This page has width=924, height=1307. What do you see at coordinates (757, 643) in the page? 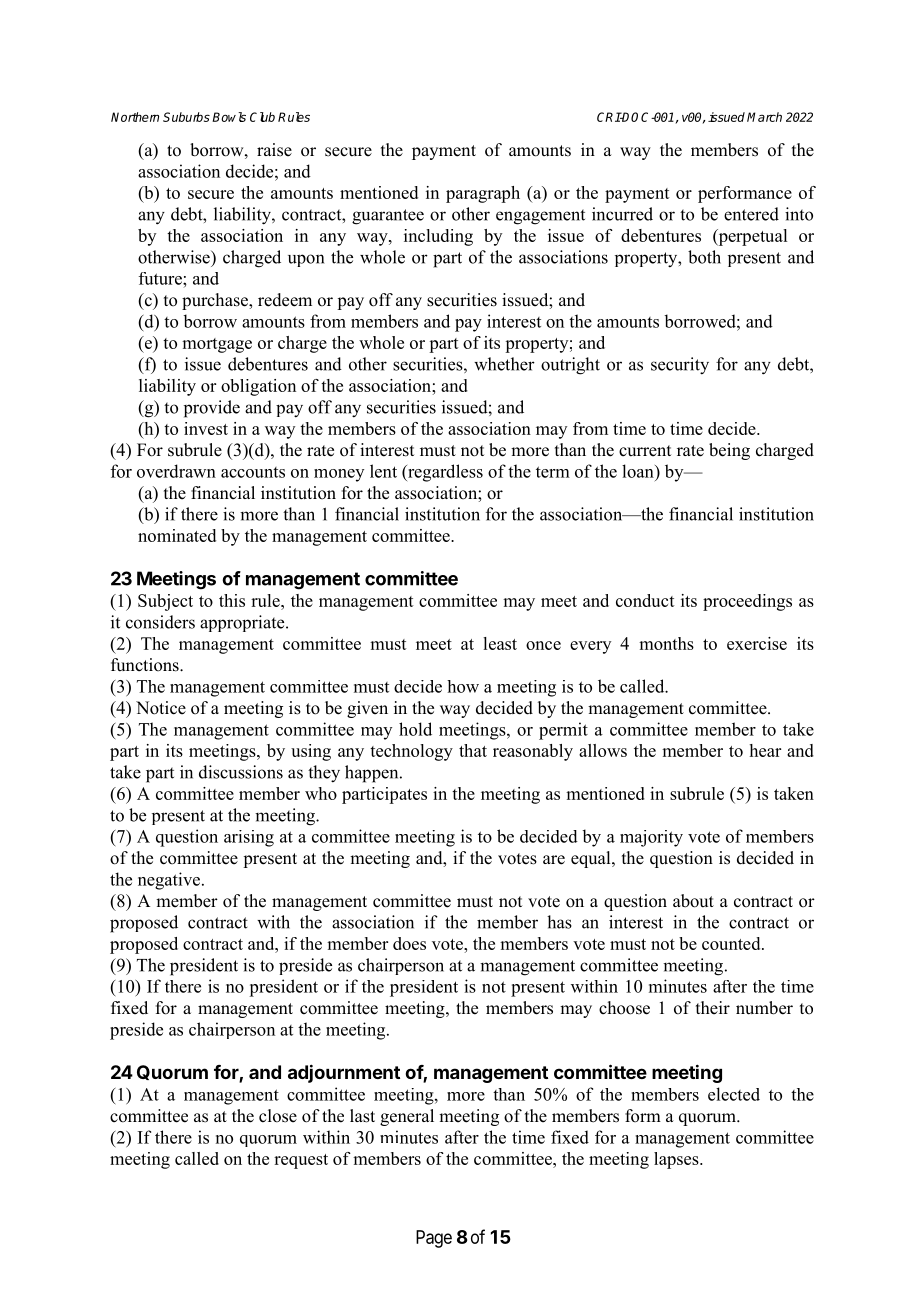
I see `exercise` at bounding box center [757, 643].
